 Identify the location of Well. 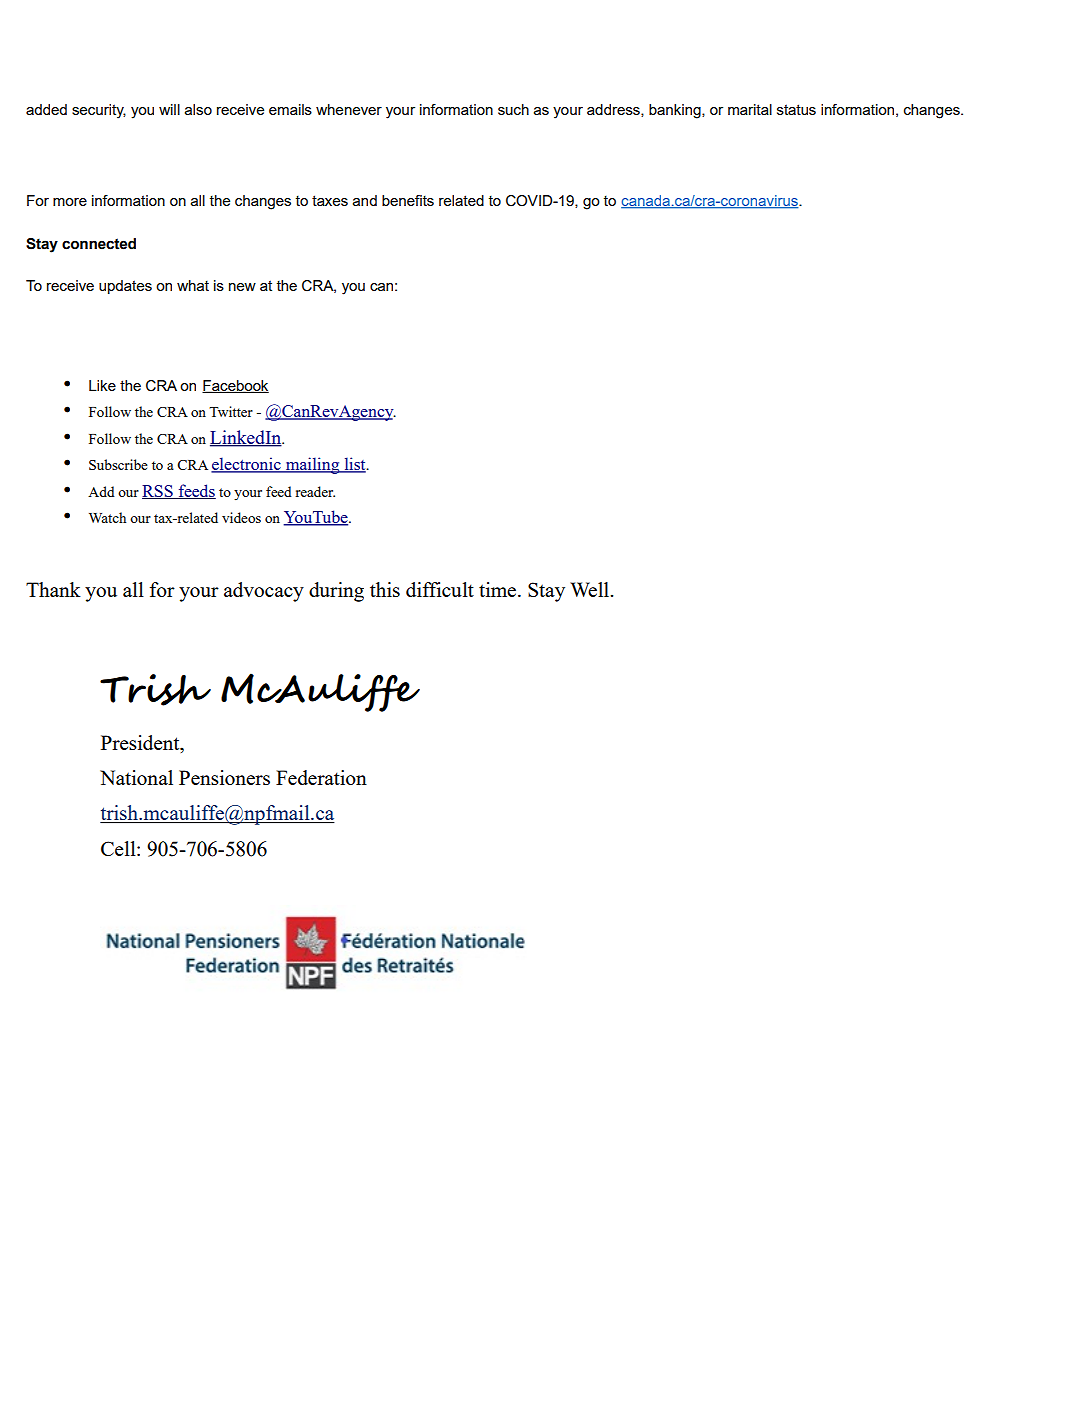
(591, 589).
